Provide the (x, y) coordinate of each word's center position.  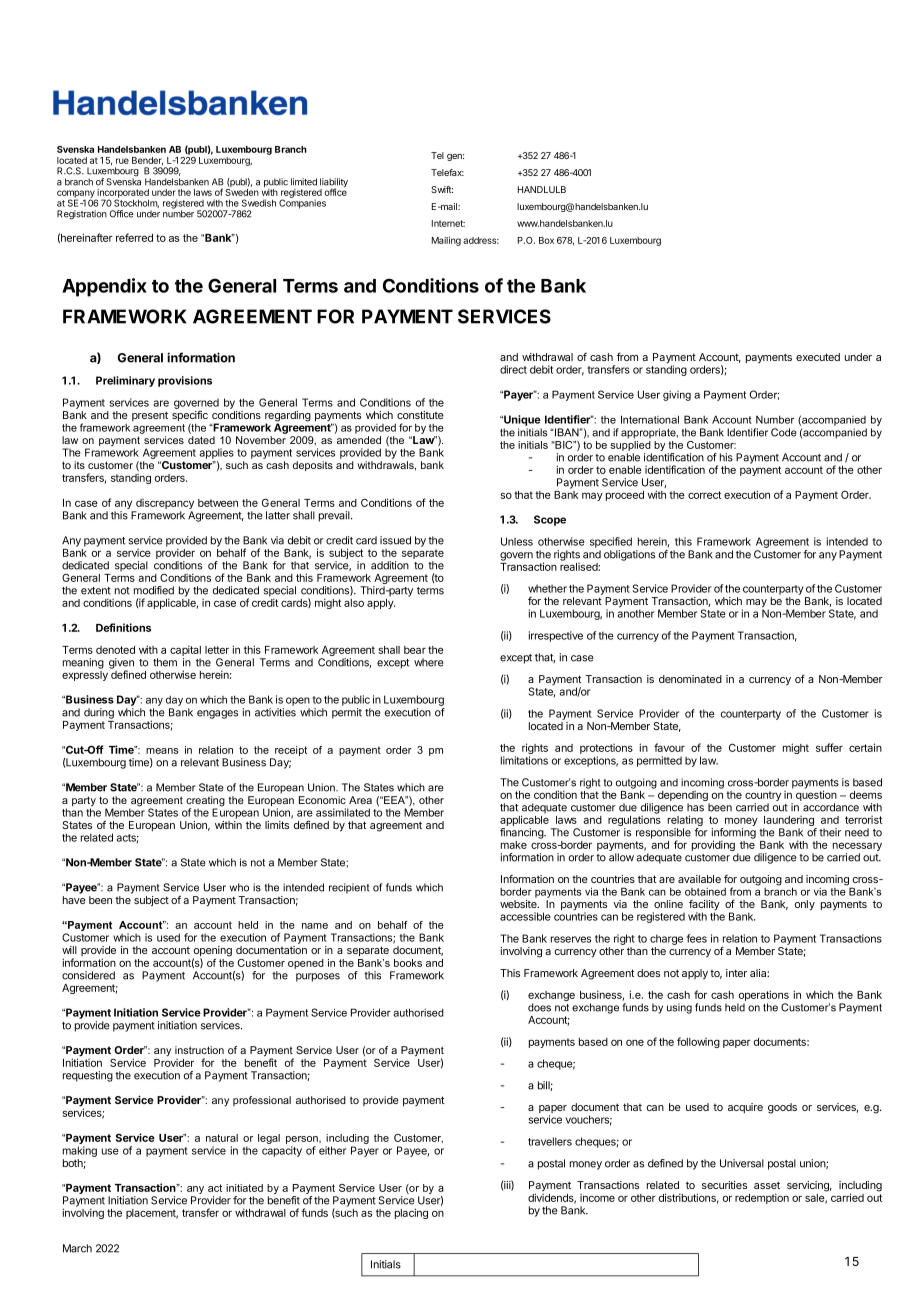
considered (88, 975)
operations (763, 997)
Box (546, 240)
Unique (521, 420)
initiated (244, 1188)
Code (784, 432)
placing (411, 1213)
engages (217, 714)
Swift (442, 189)
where (429, 662)
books (408, 963)
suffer (829, 747)
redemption (762, 1198)
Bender (147, 161)
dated (201, 440)
